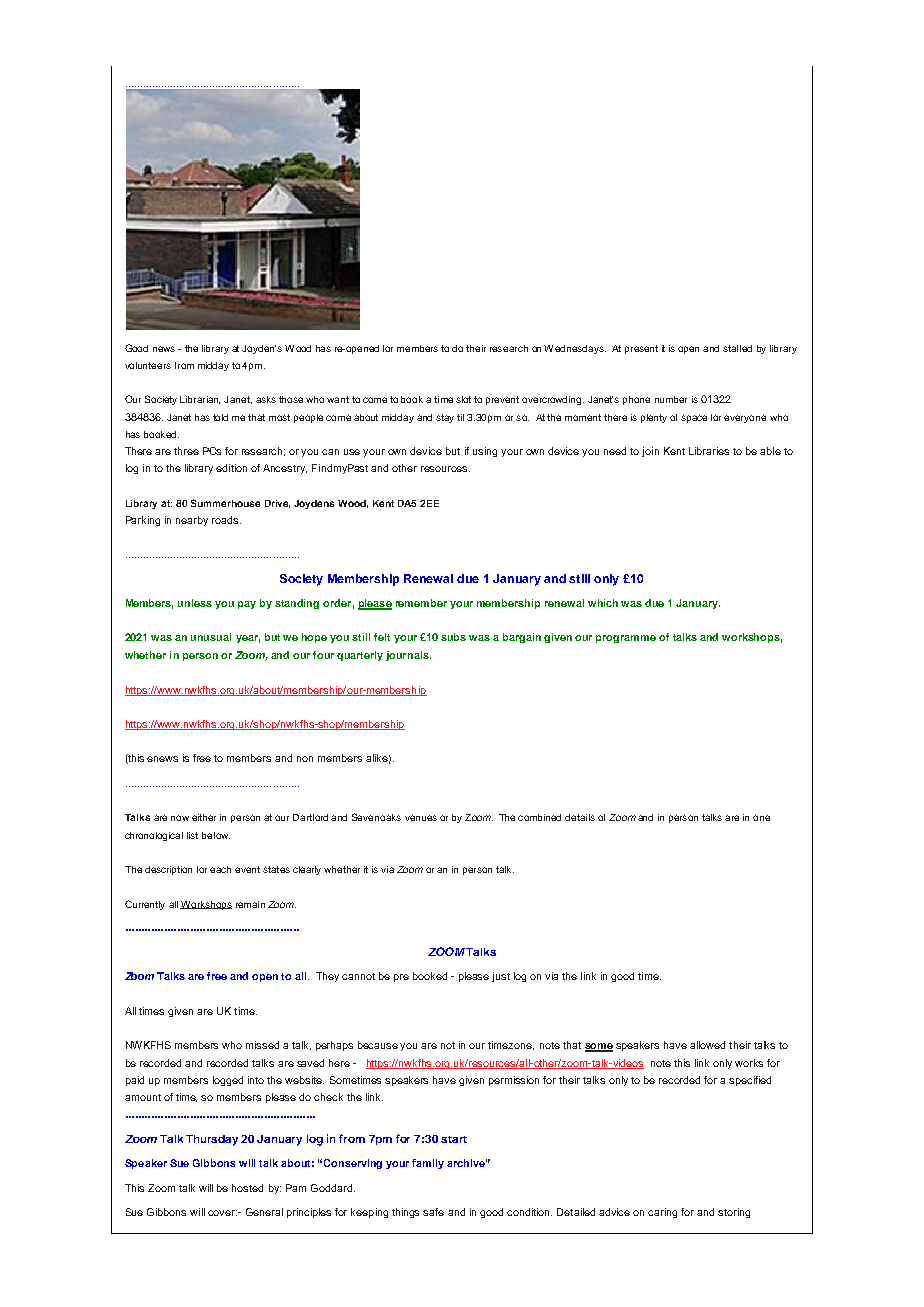 Image resolution: width=924 pixels, height=1307 pixels. What do you see at coordinates (200, 400) in the page?
I see `Librarian` at bounding box center [200, 400].
